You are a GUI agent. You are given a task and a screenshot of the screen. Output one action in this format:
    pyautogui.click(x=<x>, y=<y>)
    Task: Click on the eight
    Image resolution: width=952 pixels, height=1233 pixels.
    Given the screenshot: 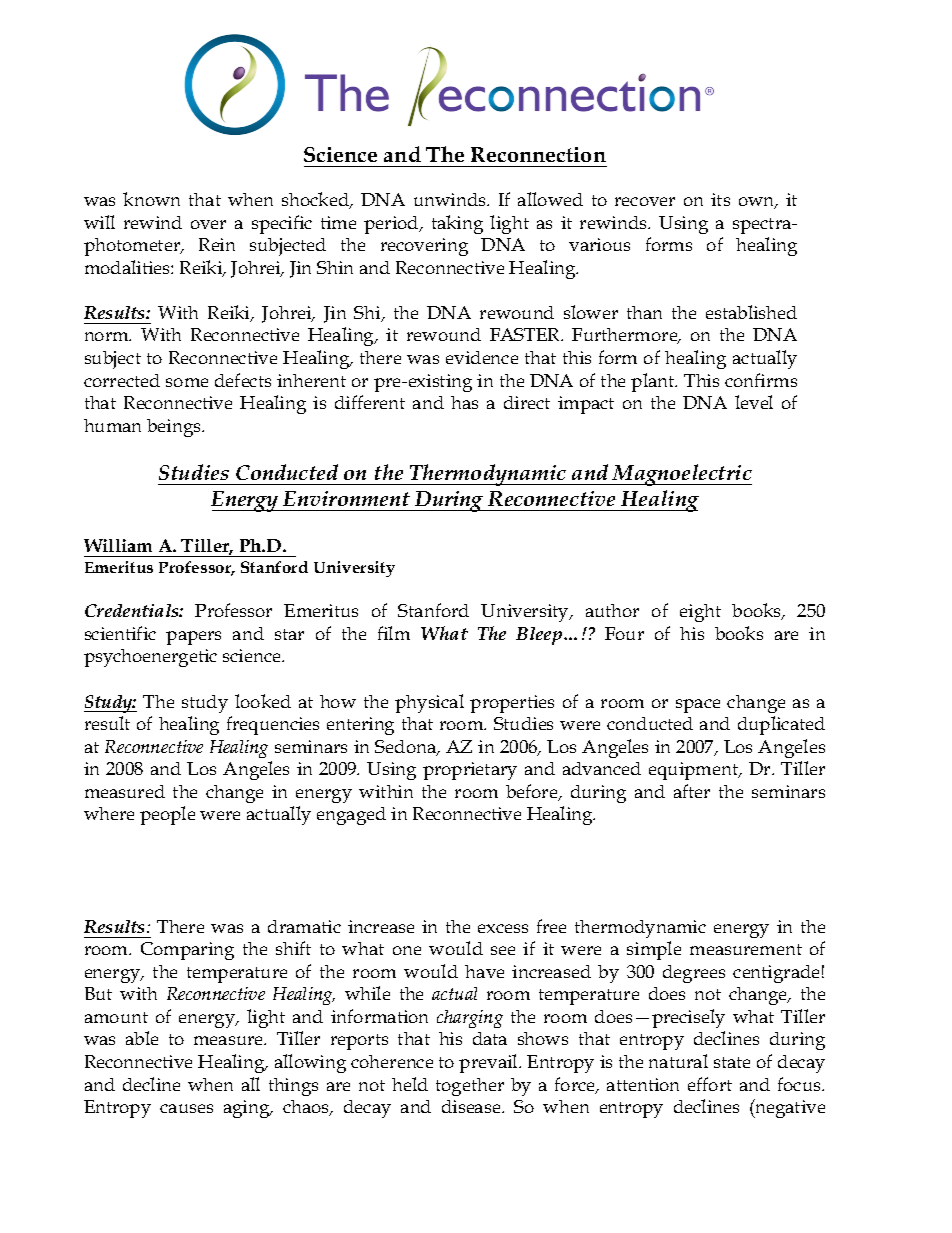 What is the action you would take?
    pyautogui.click(x=700, y=613)
